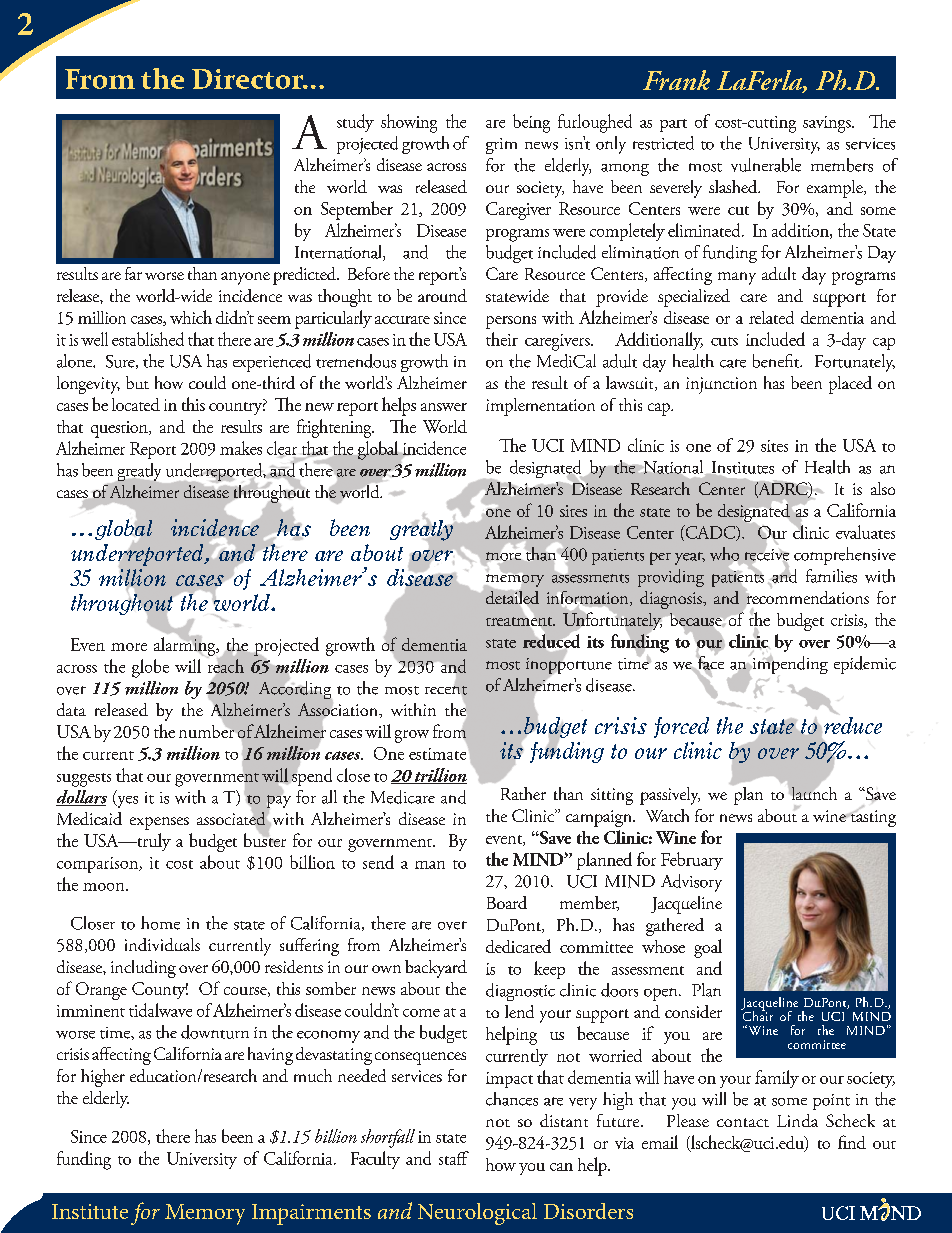 The image size is (952, 1233). What do you see at coordinates (120, 429) in the screenshot?
I see `question` at bounding box center [120, 429].
